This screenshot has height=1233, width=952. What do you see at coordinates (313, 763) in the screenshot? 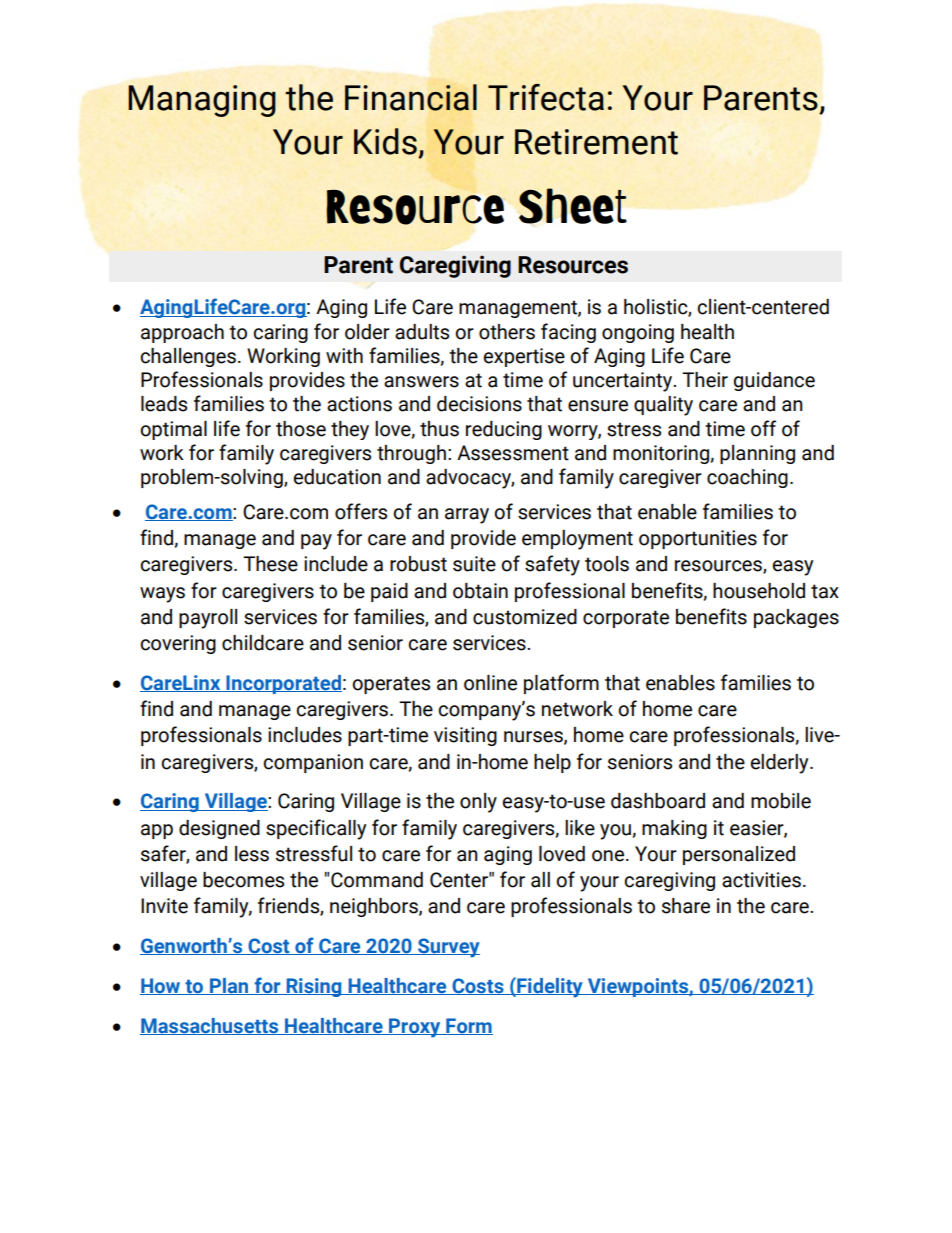
I see `companion` at bounding box center [313, 763].
